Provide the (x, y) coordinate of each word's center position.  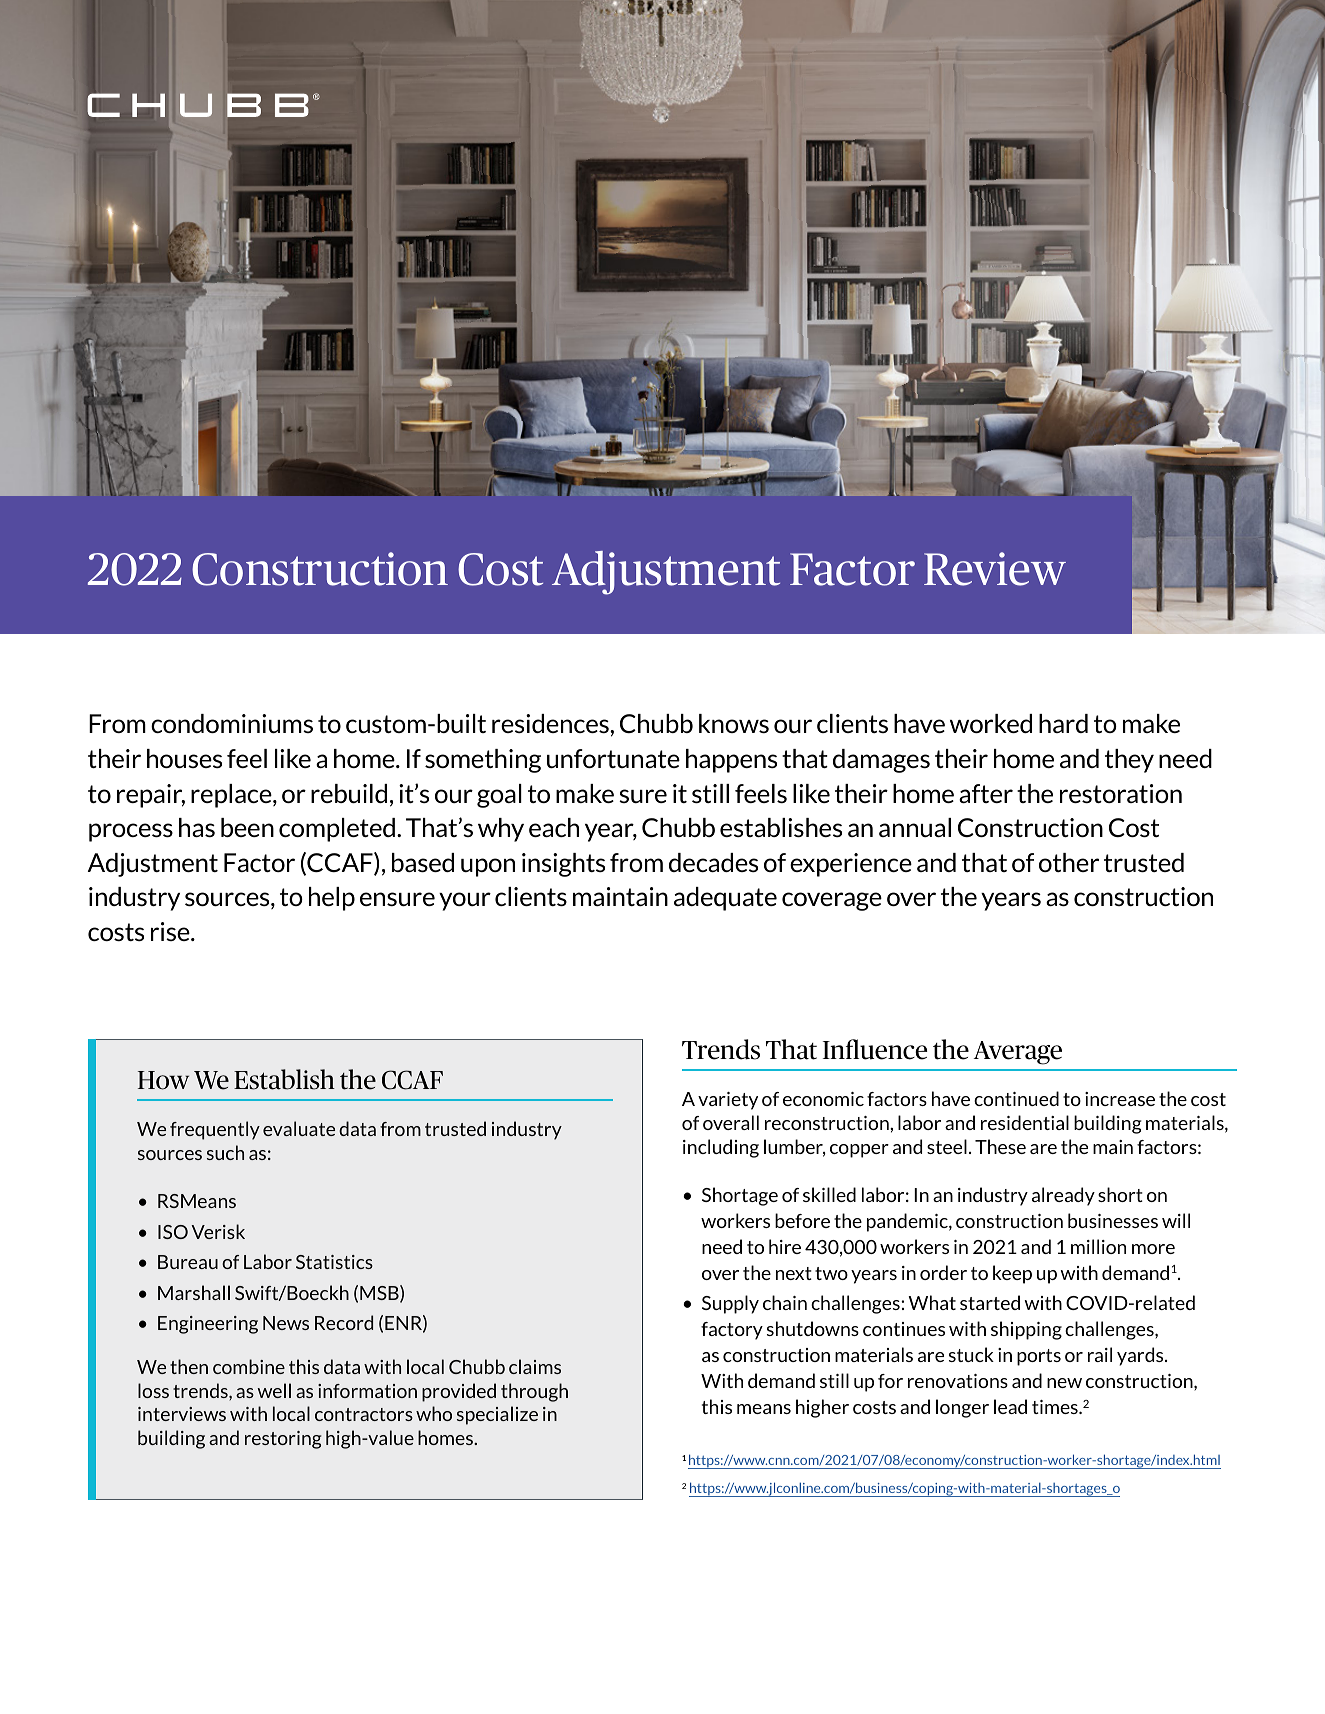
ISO (173, 1232)
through (534, 1392)
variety (728, 1101)
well (274, 1390)
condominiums (232, 723)
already (1063, 1196)
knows (734, 723)
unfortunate (613, 758)
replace (232, 796)
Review (995, 569)
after (986, 793)
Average (1018, 1053)
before (802, 1220)
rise (171, 931)
